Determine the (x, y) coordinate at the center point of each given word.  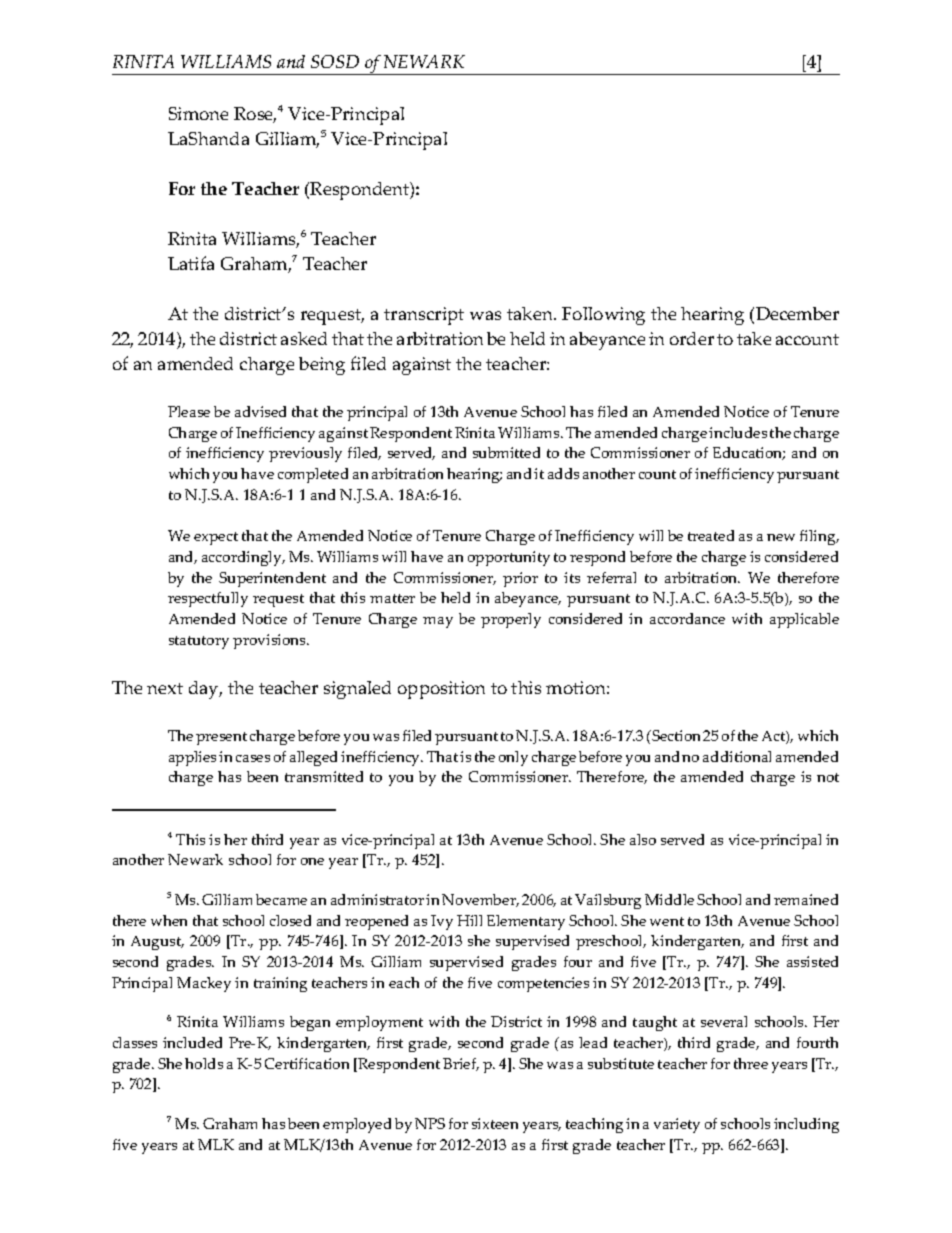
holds (204, 1063)
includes (738, 432)
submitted (506, 452)
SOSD (335, 61)
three (751, 1063)
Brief (461, 1064)
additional (737, 756)
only (513, 758)
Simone (198, 113)
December (797, 313)
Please (189, 411)
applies (192, 758)
